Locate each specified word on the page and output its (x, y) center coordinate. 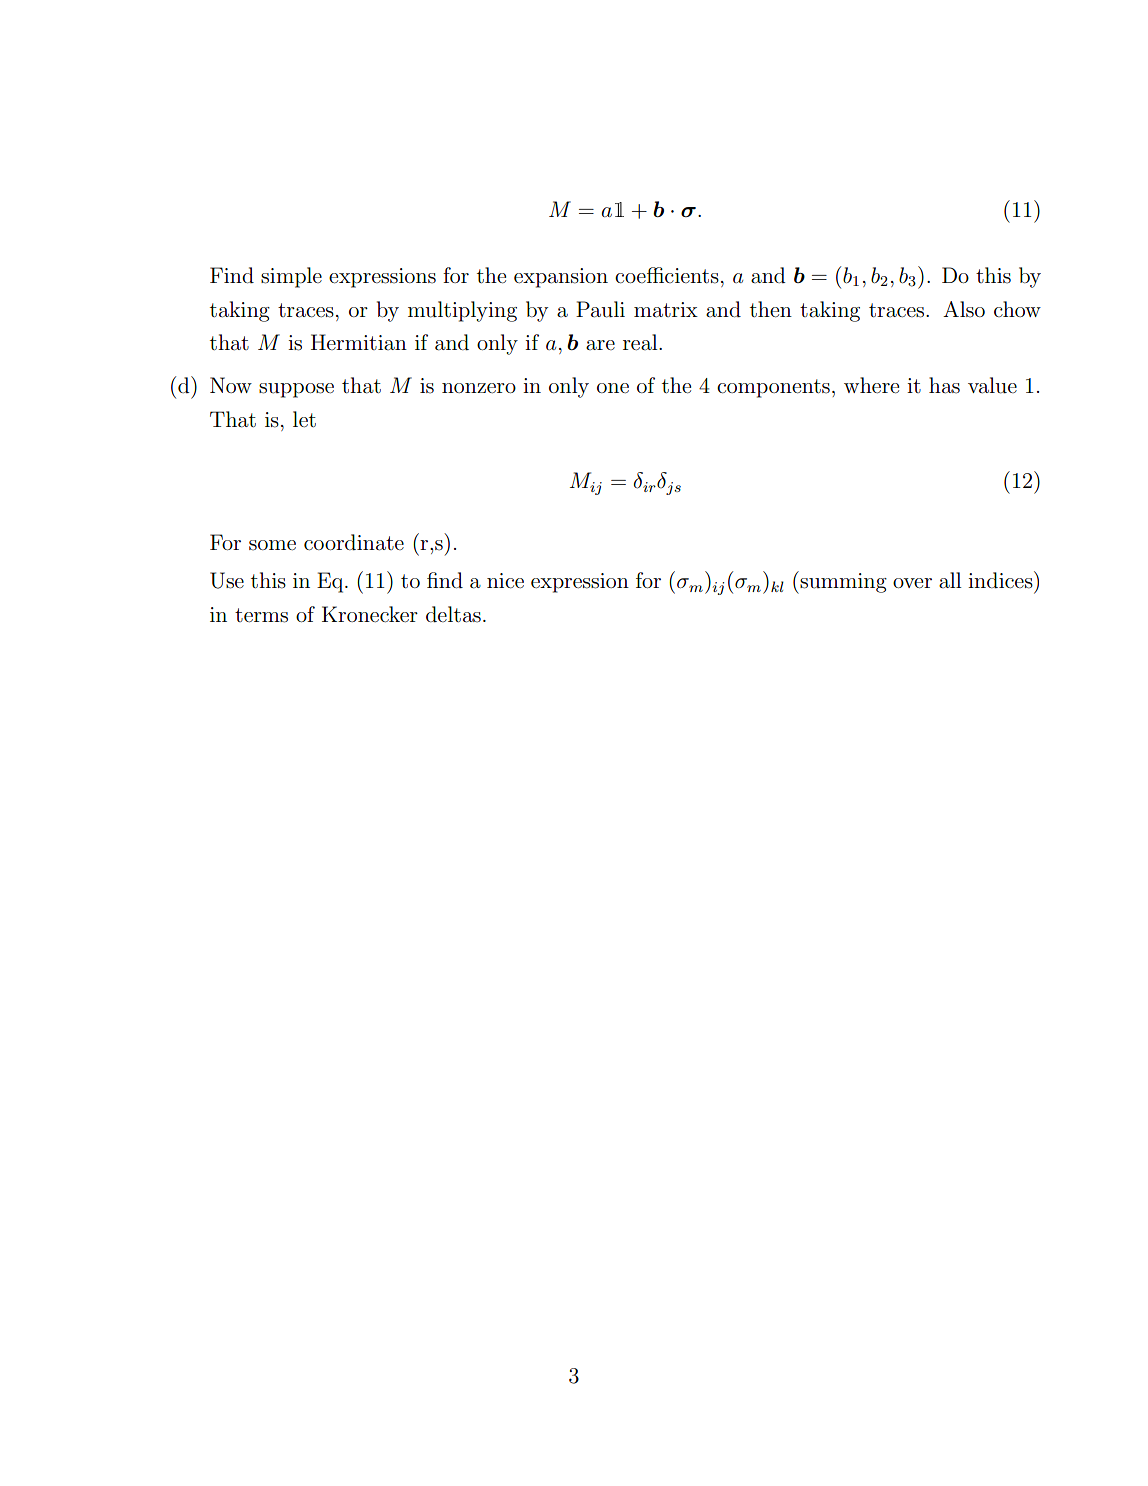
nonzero (479, 388)
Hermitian (359, 342)
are (600, 345)
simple (291, 277)
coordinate (354, 542)
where (871, 385)
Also (964, 309)
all (950, 580)
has (944, 385)
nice (505, 581)
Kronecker (370, 614)
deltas (453, 614)
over (912, 583)
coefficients (667, 275)
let (304, 419)
